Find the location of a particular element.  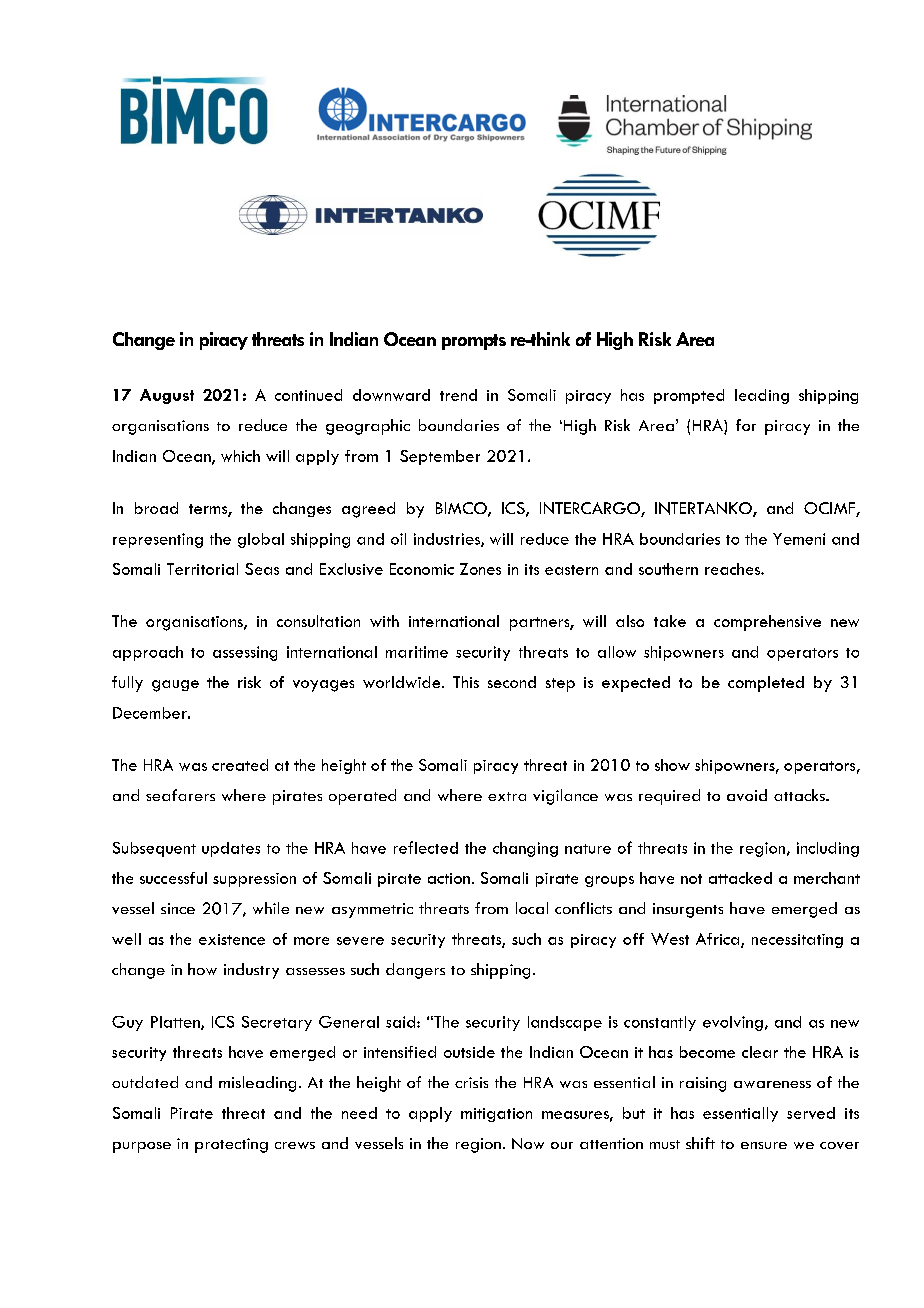

completed is located at coordinates (766, 684).
